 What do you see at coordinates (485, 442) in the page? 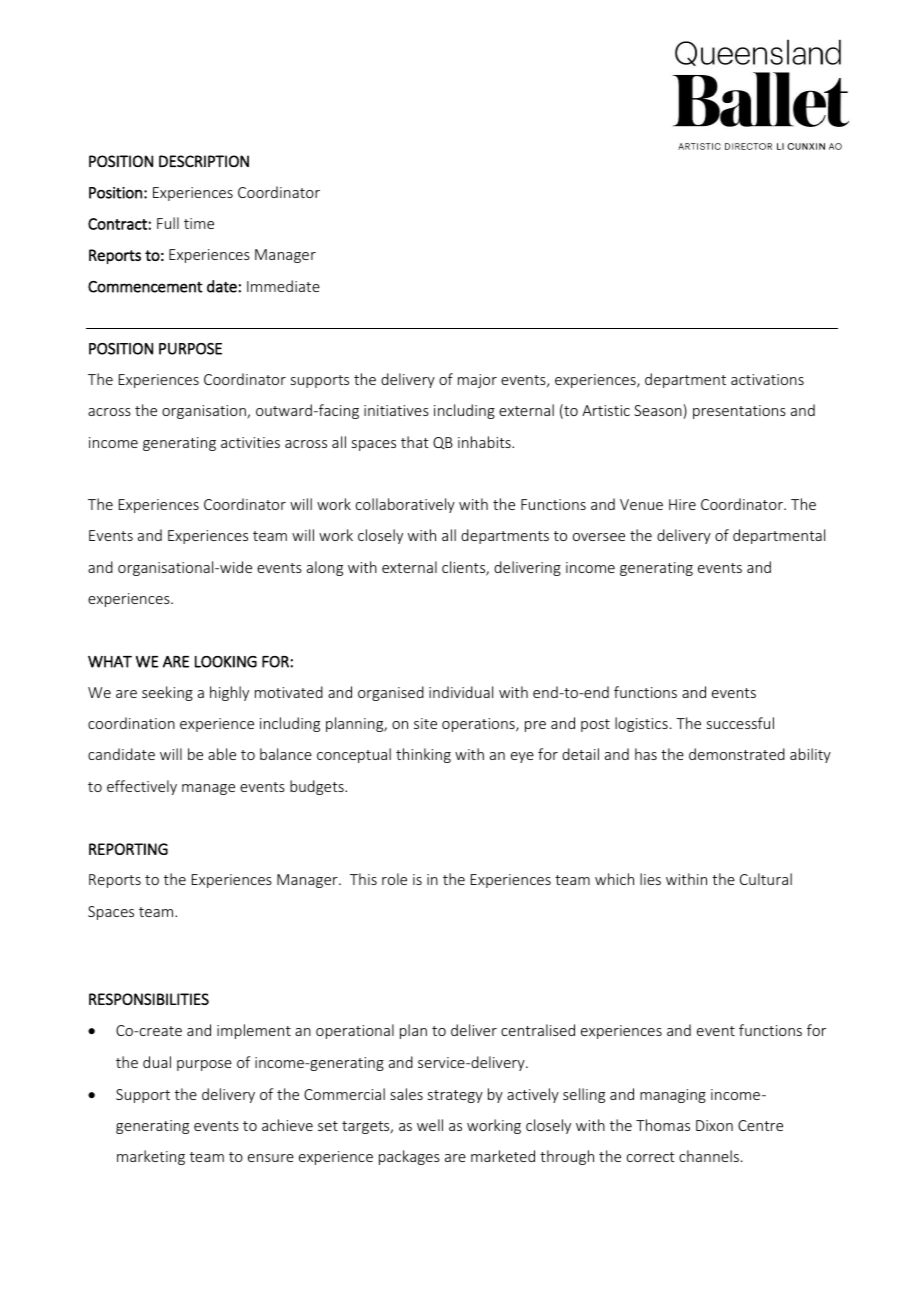
I see `inhabits` at bounding box center [485, 442].
